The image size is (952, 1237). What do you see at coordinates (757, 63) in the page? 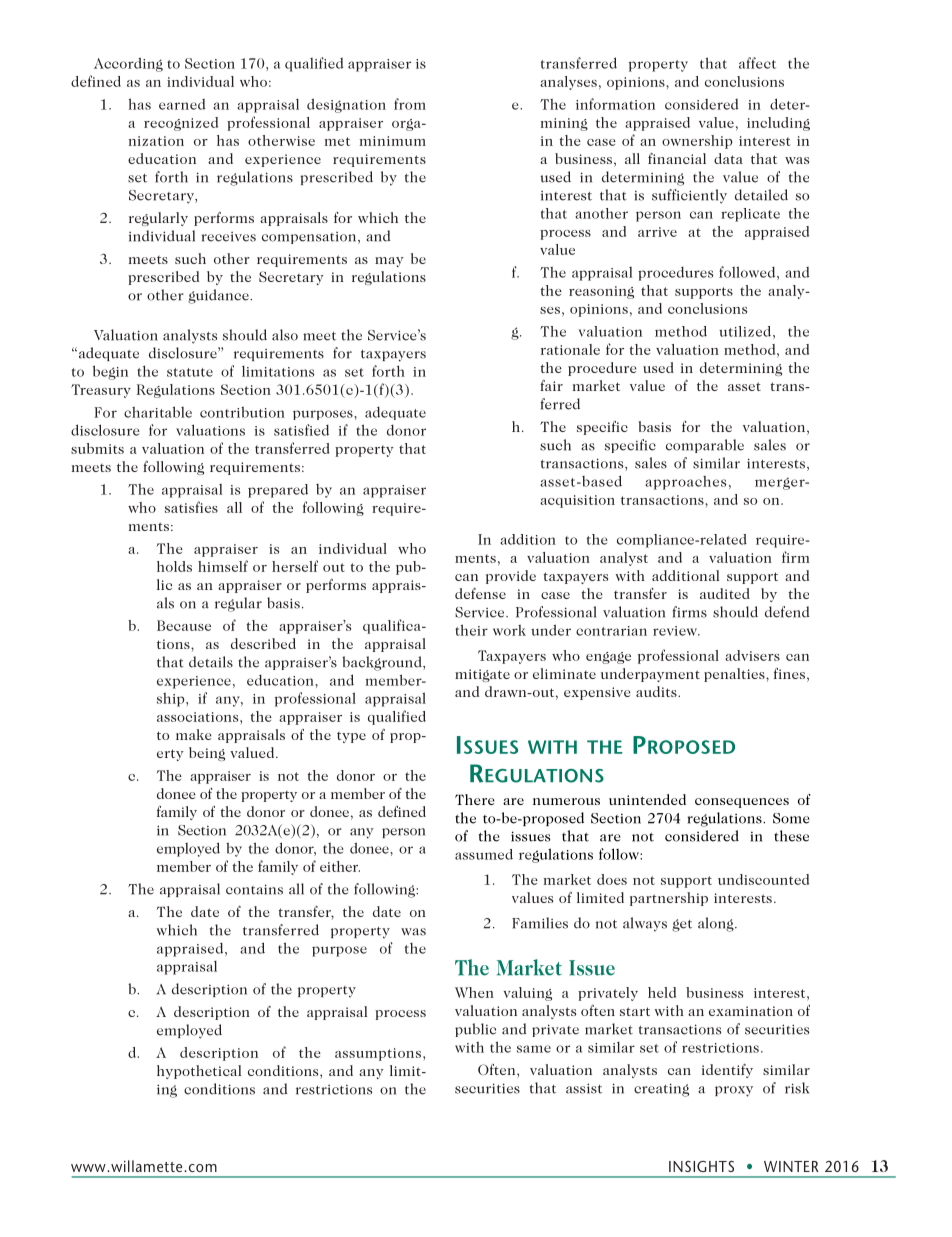
I see `affect` at bounding box center [757, 63].
